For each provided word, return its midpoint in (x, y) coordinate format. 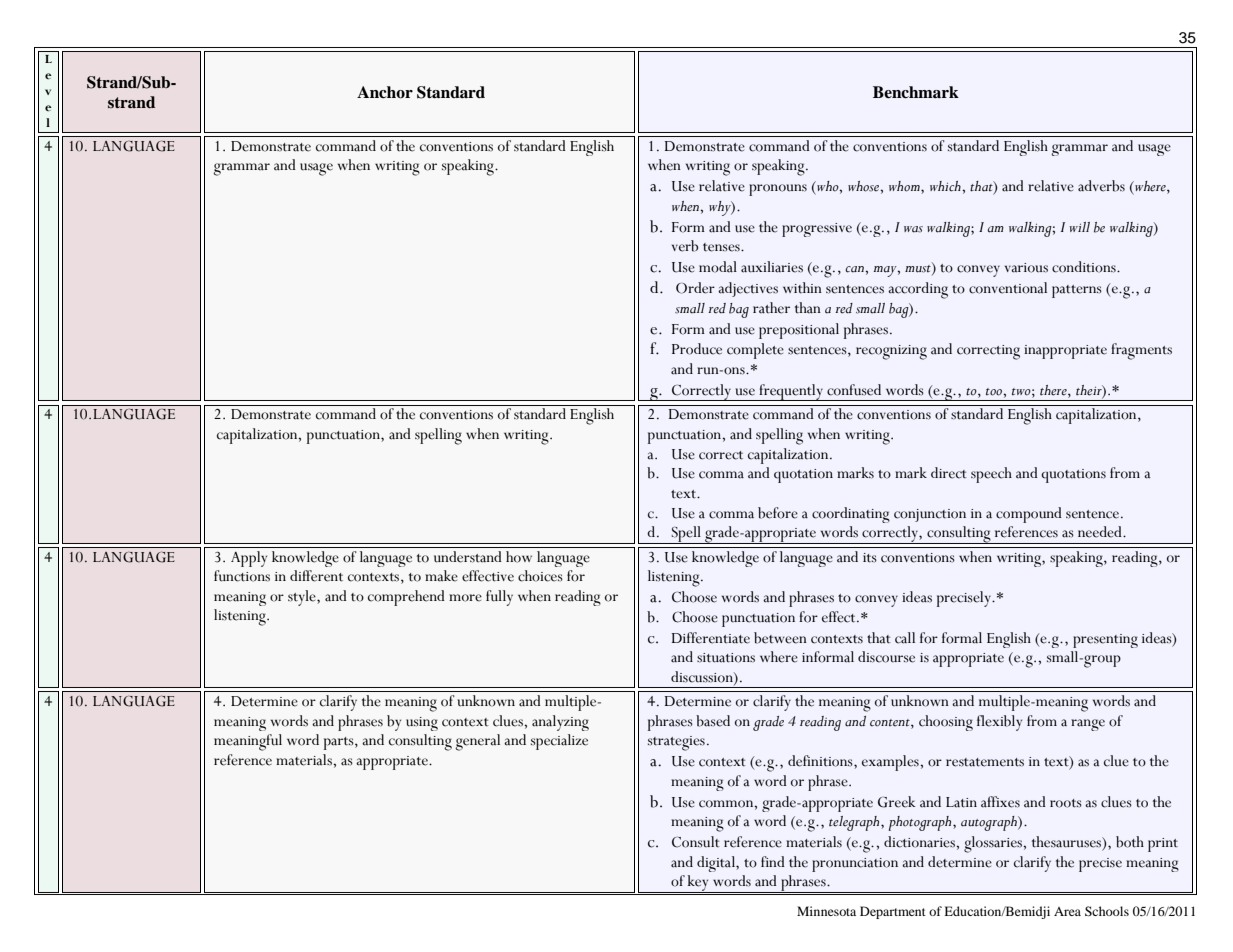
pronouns (778, 190)
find (773, 861)
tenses (722, 247)
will (1079, 227)
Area (1067, 911)
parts (340, 743)
